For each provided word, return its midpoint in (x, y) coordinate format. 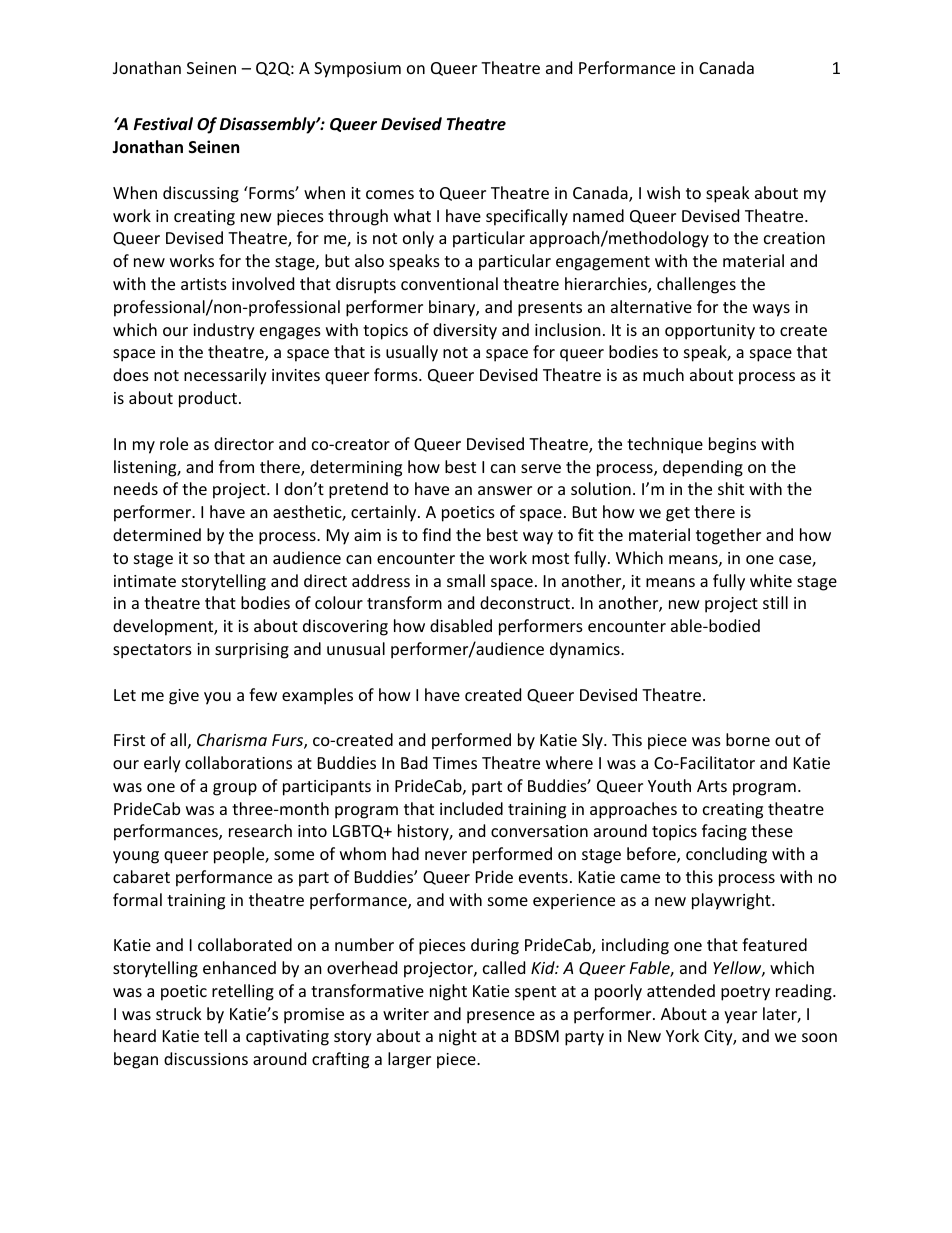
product (208, 399)
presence (501, 1017)
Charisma (232, 739)
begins (732, 445)
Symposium (357, 70)
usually (412, 353)
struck (179, 1013)
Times (455, 763)
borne (748, 739)
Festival (163, 123)
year (740, 1017)
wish (663, 192)
